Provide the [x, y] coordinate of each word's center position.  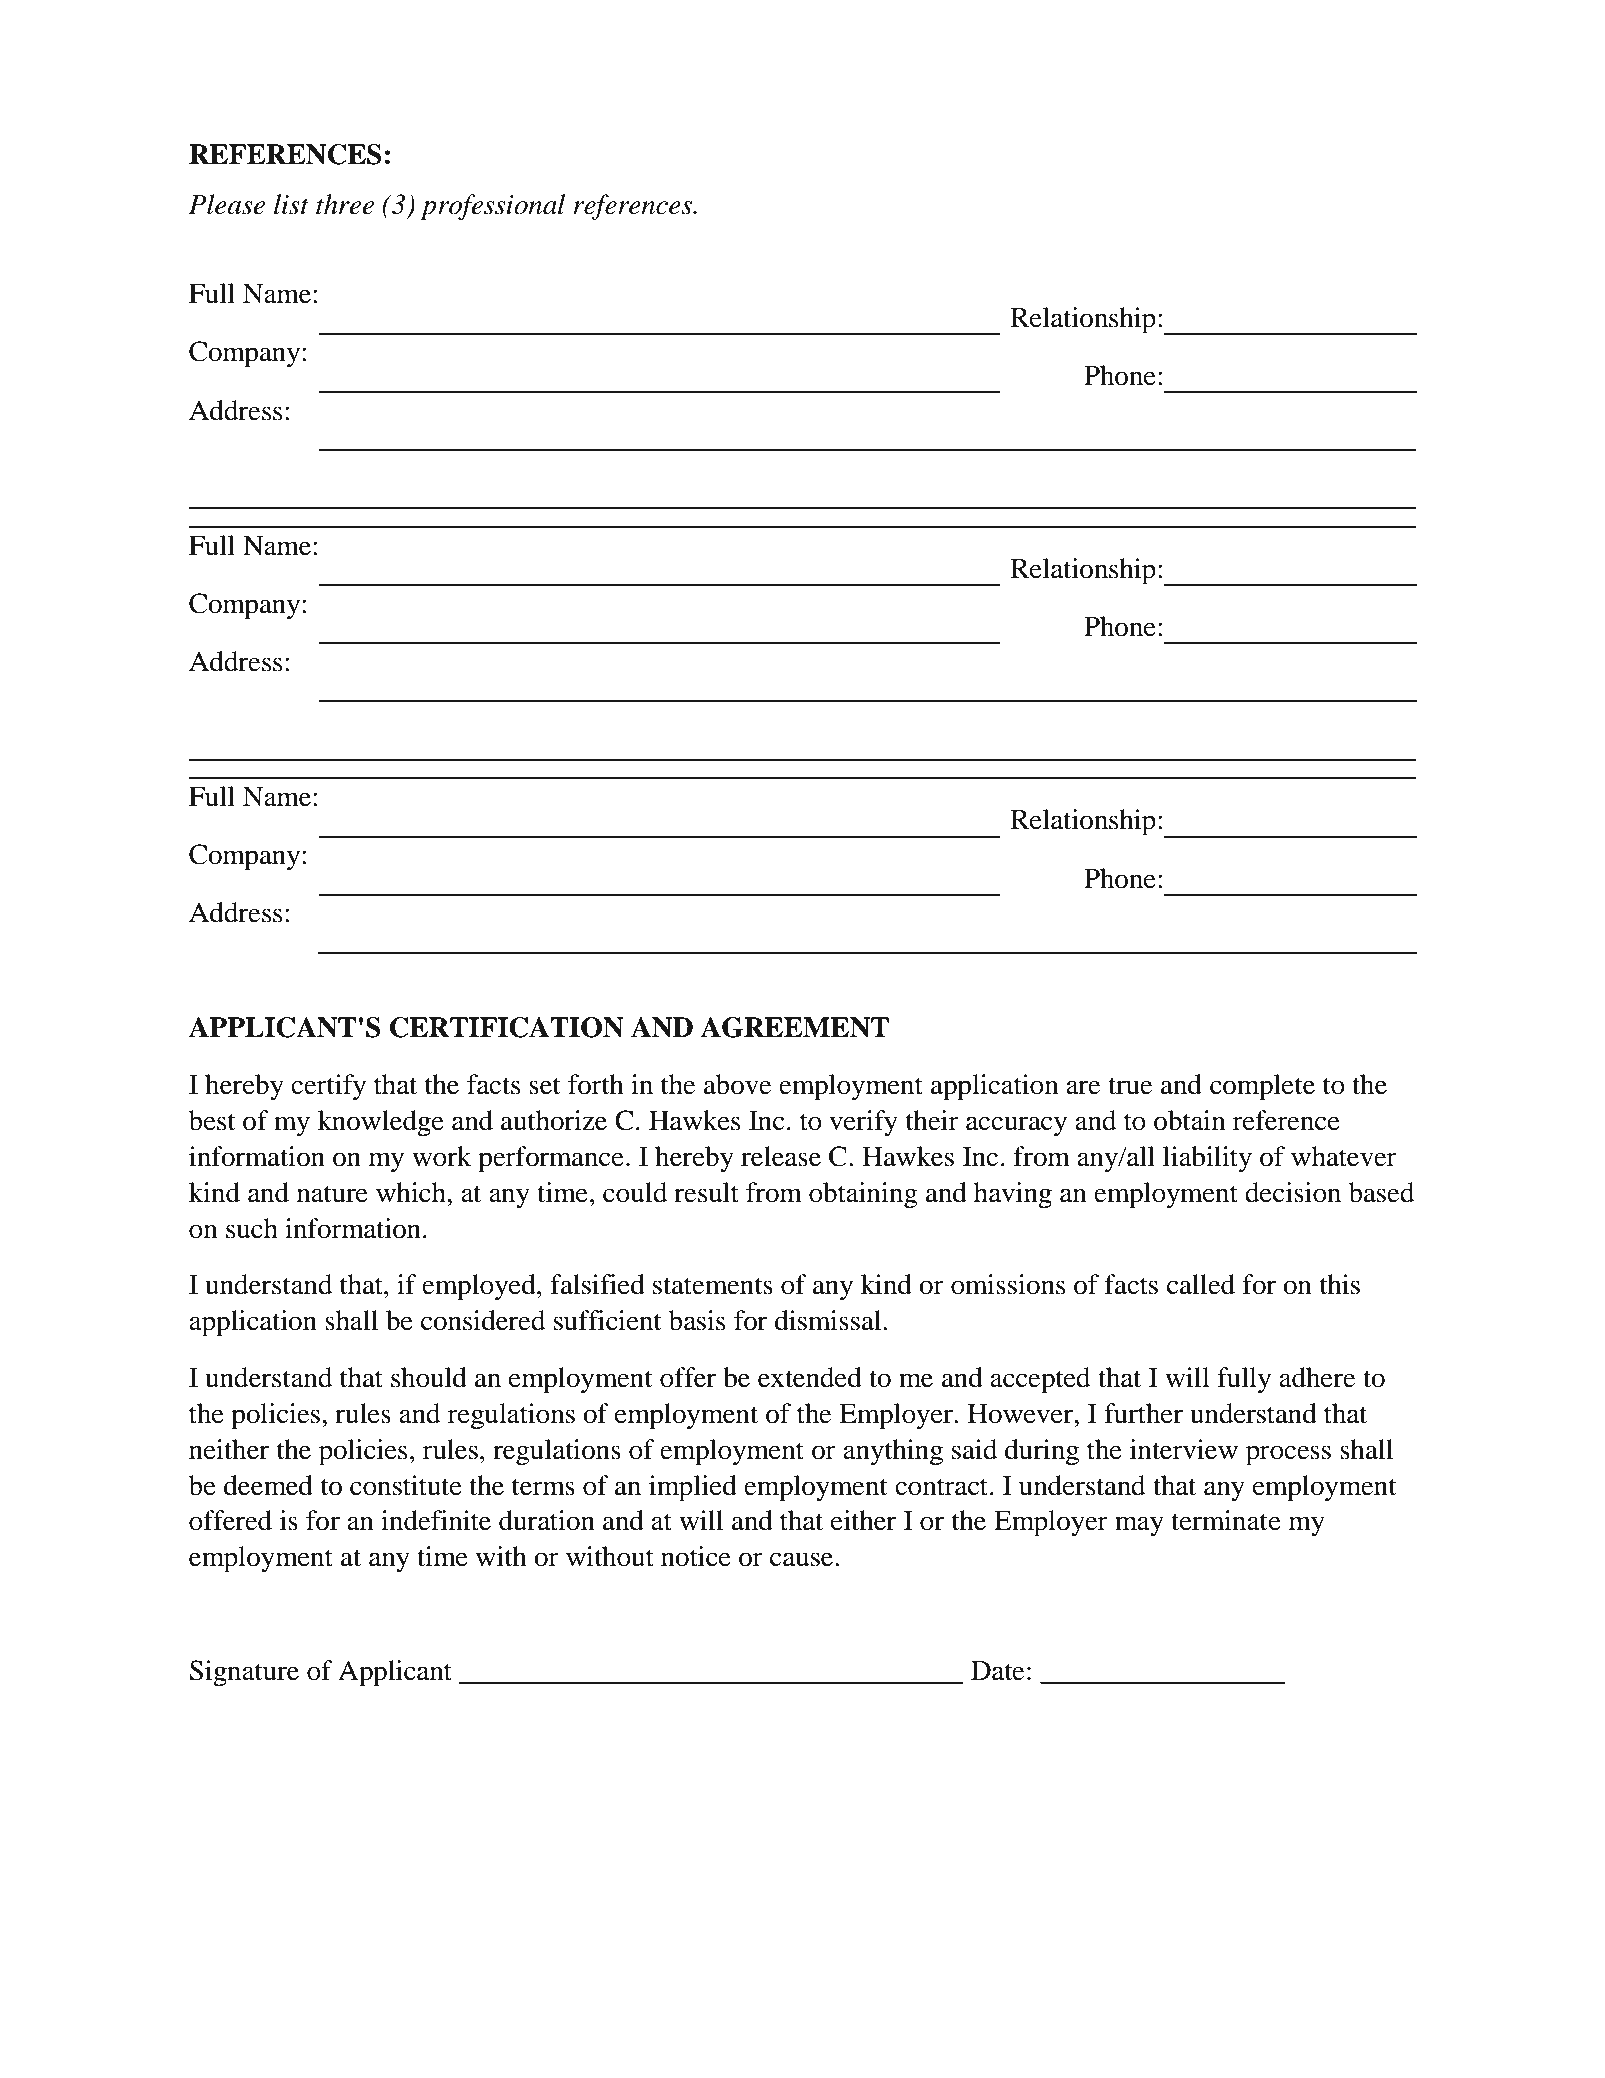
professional [492, 207]
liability [1207, 1159]
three [345, 204]
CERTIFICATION [507, 1027]
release [781, 1156]
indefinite [436, 1520]
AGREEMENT [795, 1027]
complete [1262, 1087]
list [291, 204]
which [412, 1192]
